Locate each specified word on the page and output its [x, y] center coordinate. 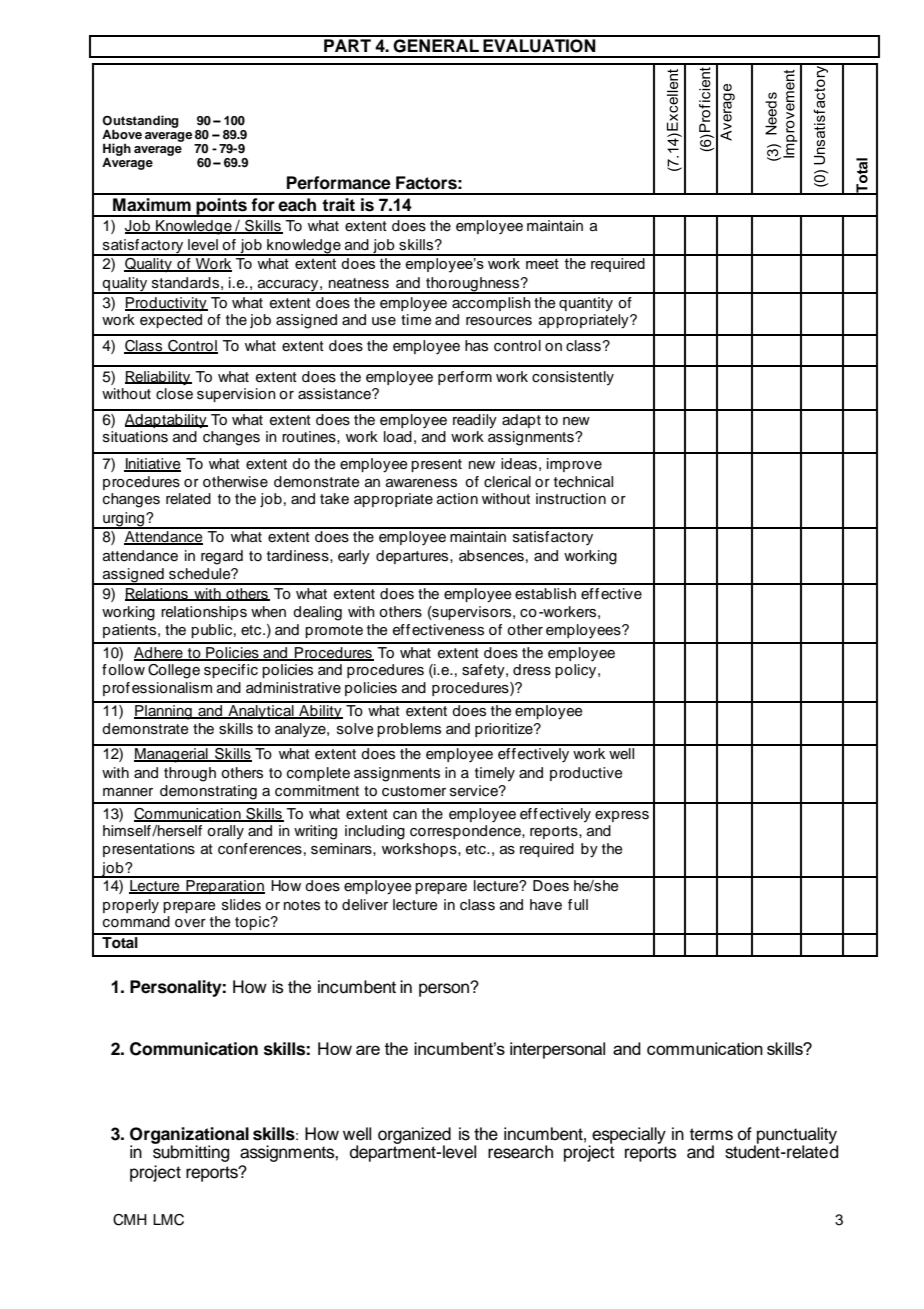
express [622, 816]
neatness [359, 283]
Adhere [159, 654]
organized [414, 1136]
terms [711, 1134]
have [546, 905]
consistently [573, 378]
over [190, 923]
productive [586, 774]
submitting [190, 1152]
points [222, 207]
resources [499, 321]
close [174, 394]
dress [532, 670]
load [398, 437]
